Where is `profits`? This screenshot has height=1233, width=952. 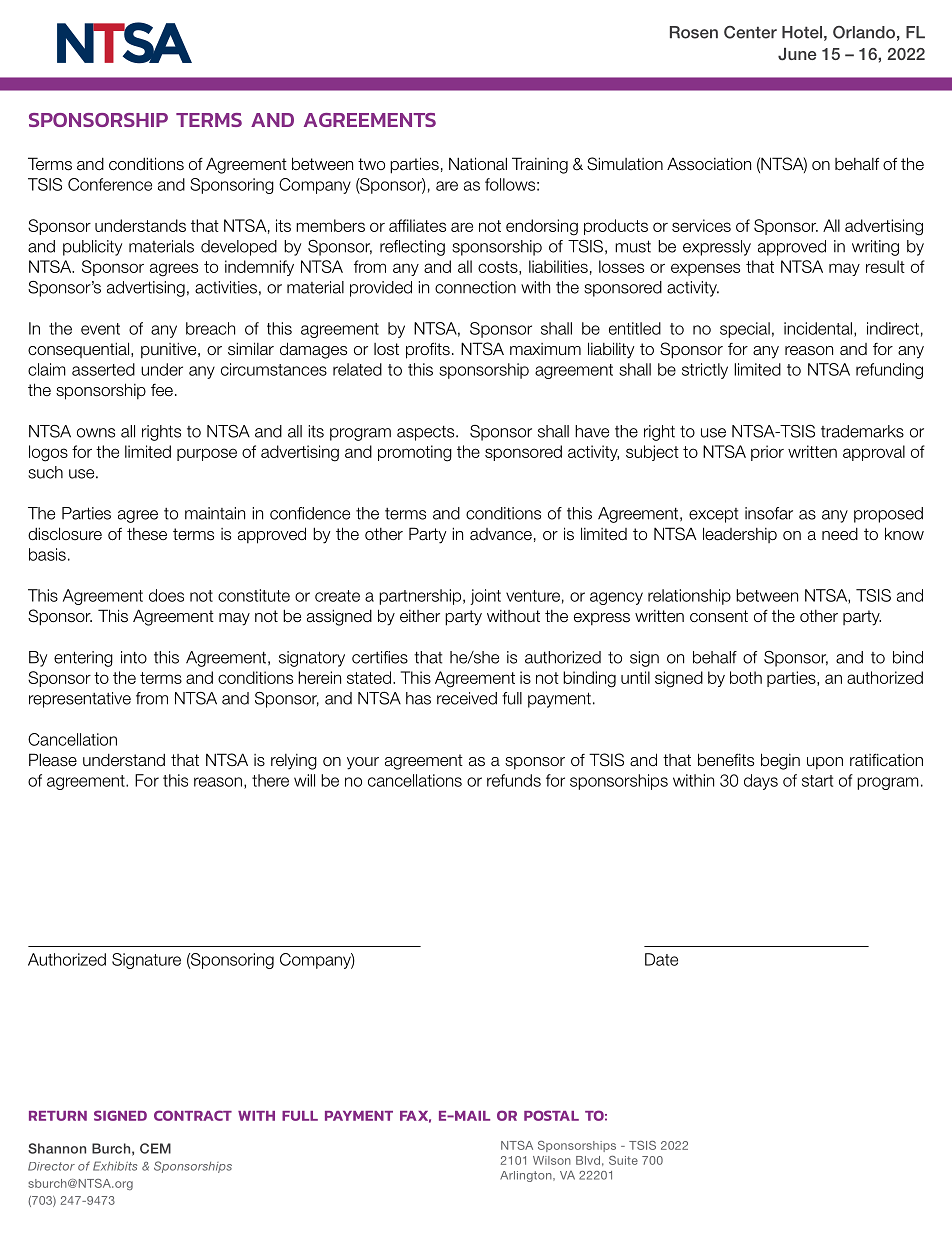 profits is located at coordinates (428, 350).
